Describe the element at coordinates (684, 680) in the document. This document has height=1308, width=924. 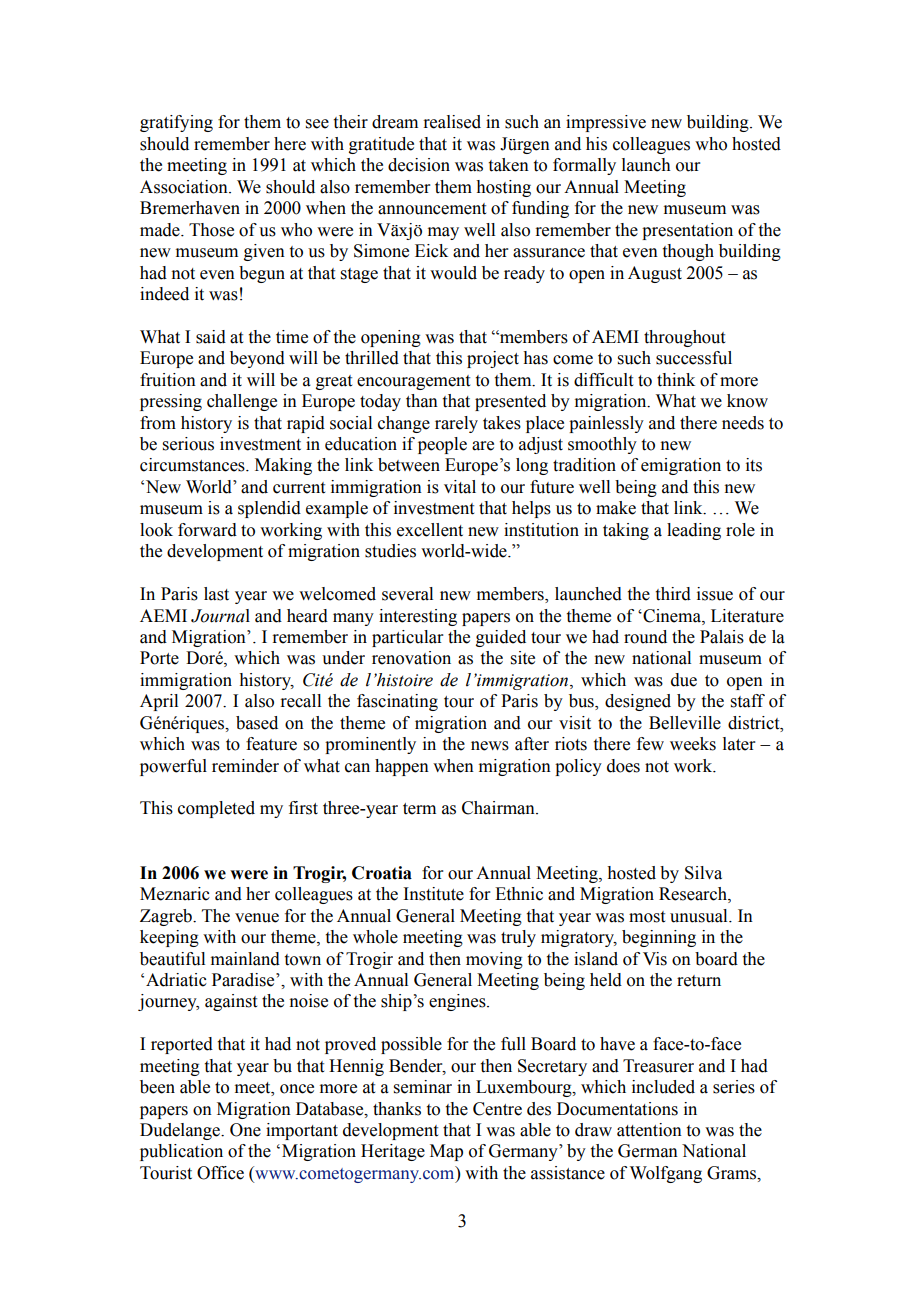
I see `due` at that location.
